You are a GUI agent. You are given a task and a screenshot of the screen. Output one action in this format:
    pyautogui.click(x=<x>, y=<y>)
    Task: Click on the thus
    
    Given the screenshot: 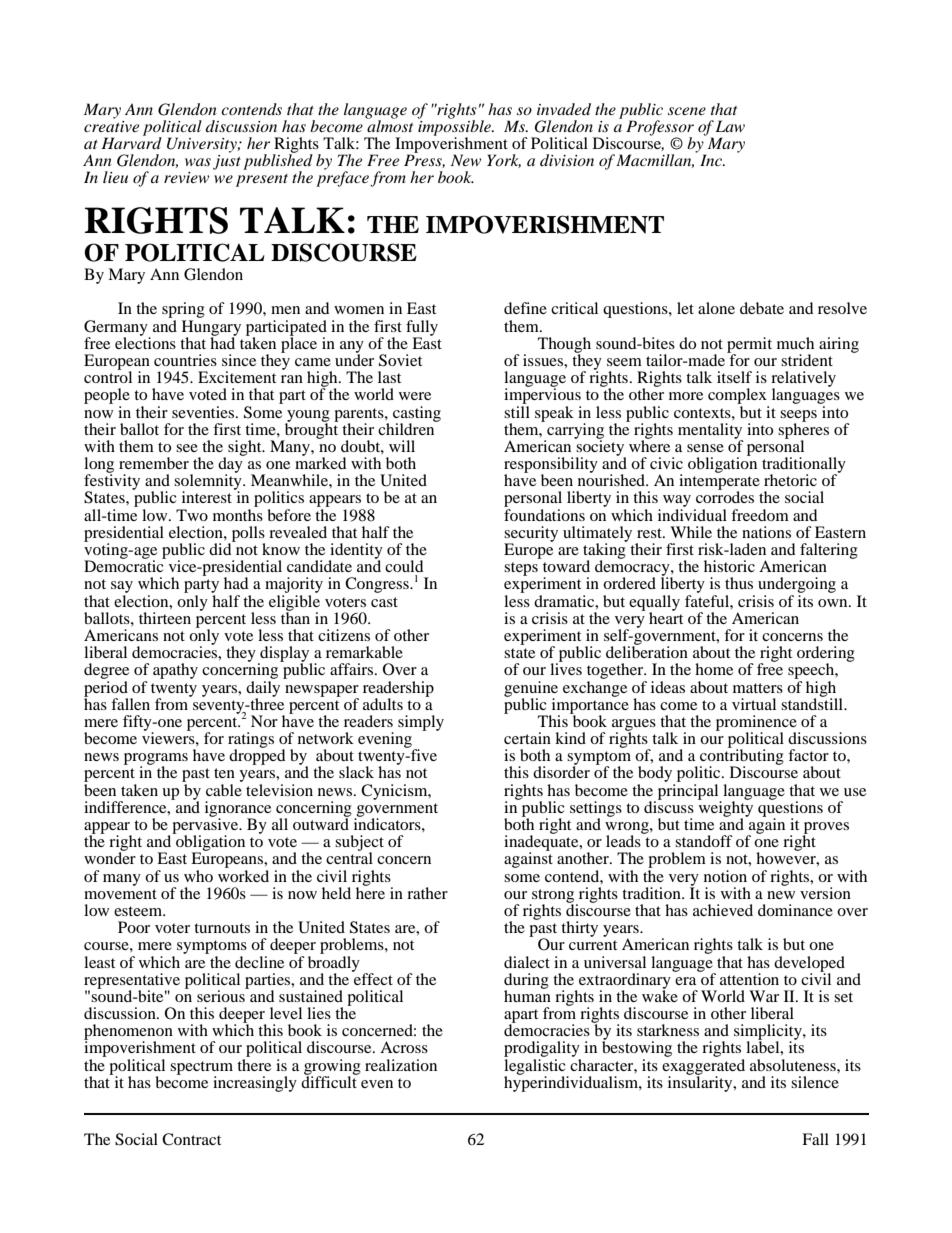 What is the action you would take?
    pyautogui.click(x=739, y=583)
